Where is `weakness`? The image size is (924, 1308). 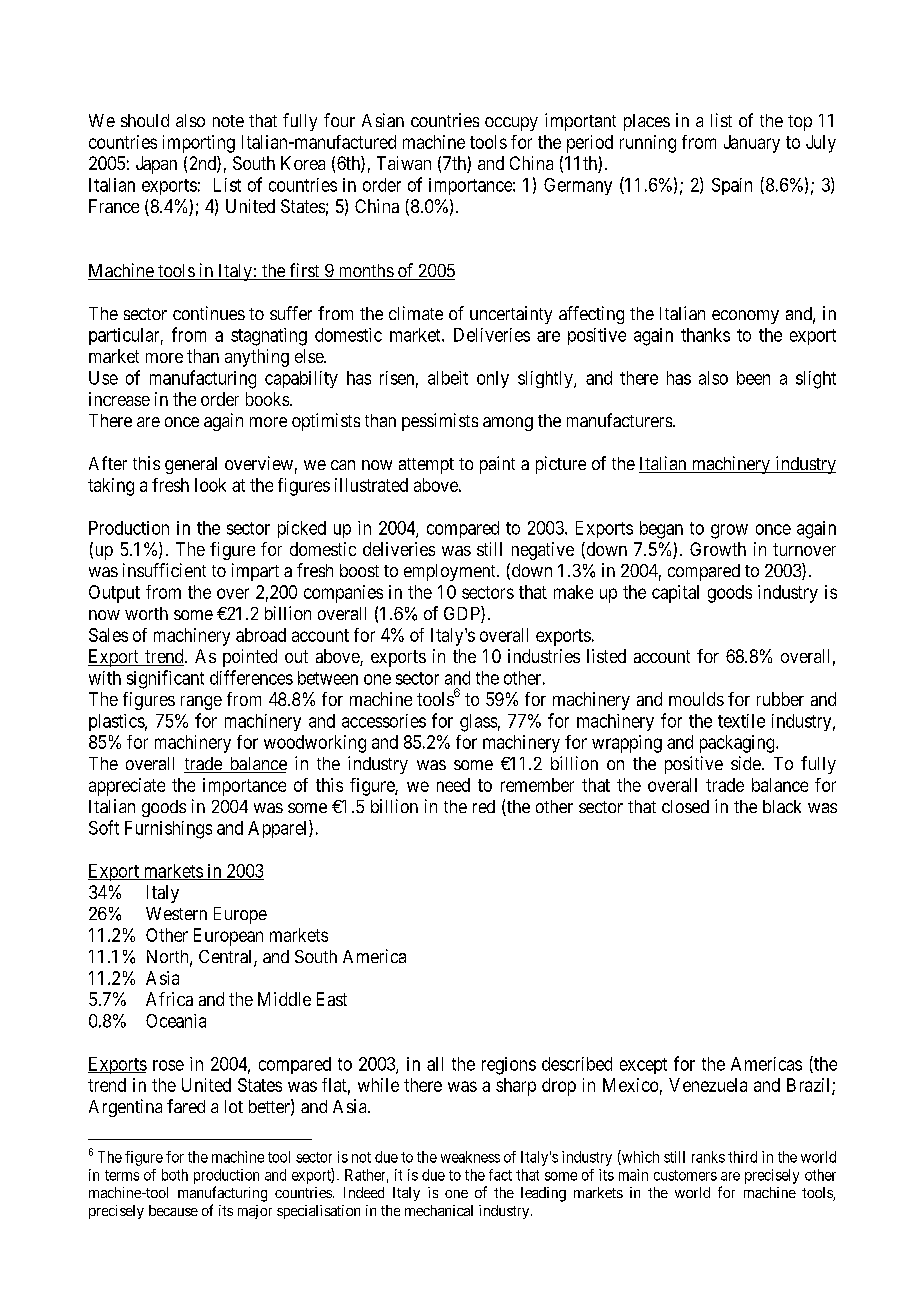 weakness is located at coordinates (470, 1157).
